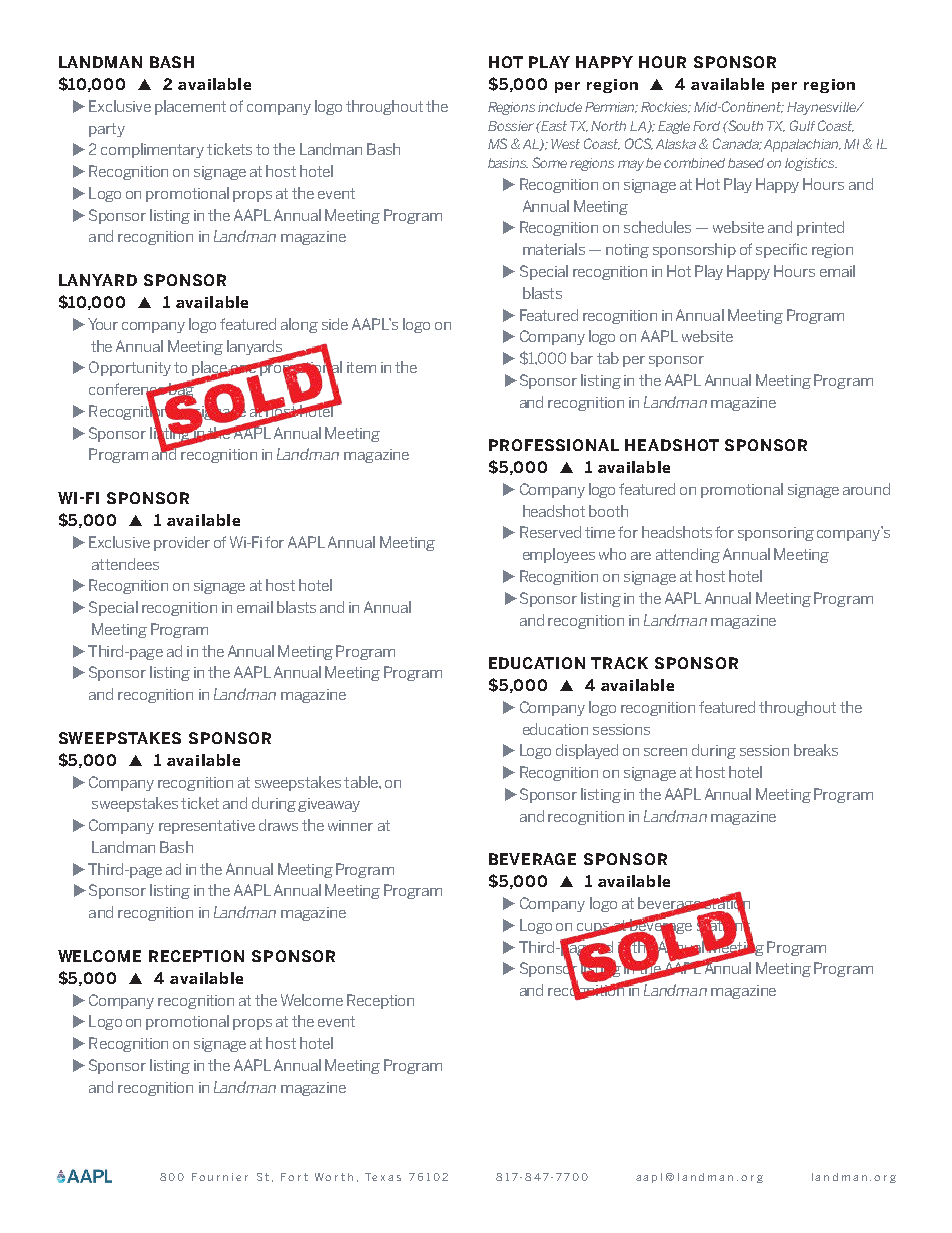 The height and width of the screenshot is (1233, 952). I want to click on around, so click(866, 489).
